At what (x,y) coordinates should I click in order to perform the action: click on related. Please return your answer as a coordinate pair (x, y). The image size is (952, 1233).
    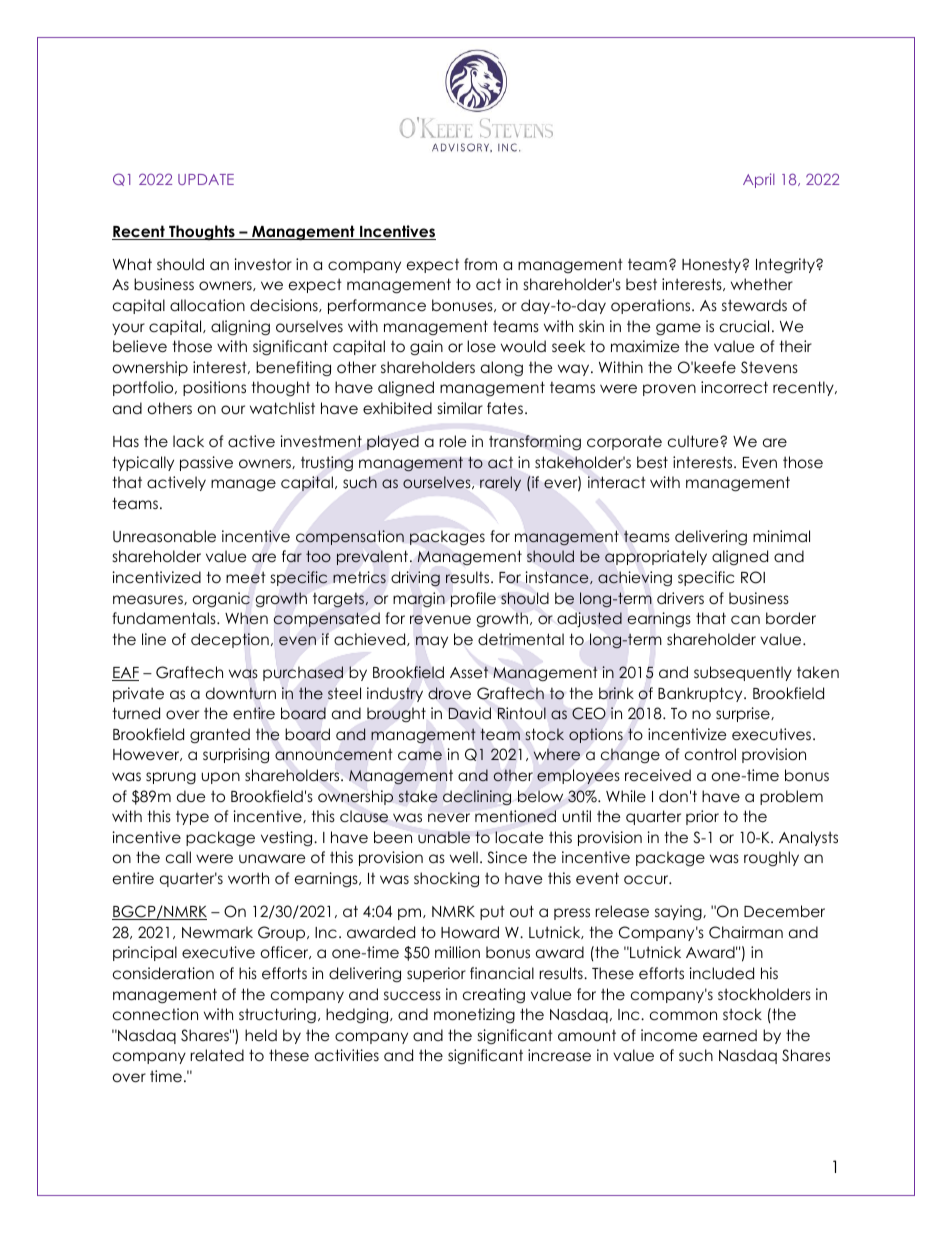
    Looking at the image, I should click on (217, 1055).
